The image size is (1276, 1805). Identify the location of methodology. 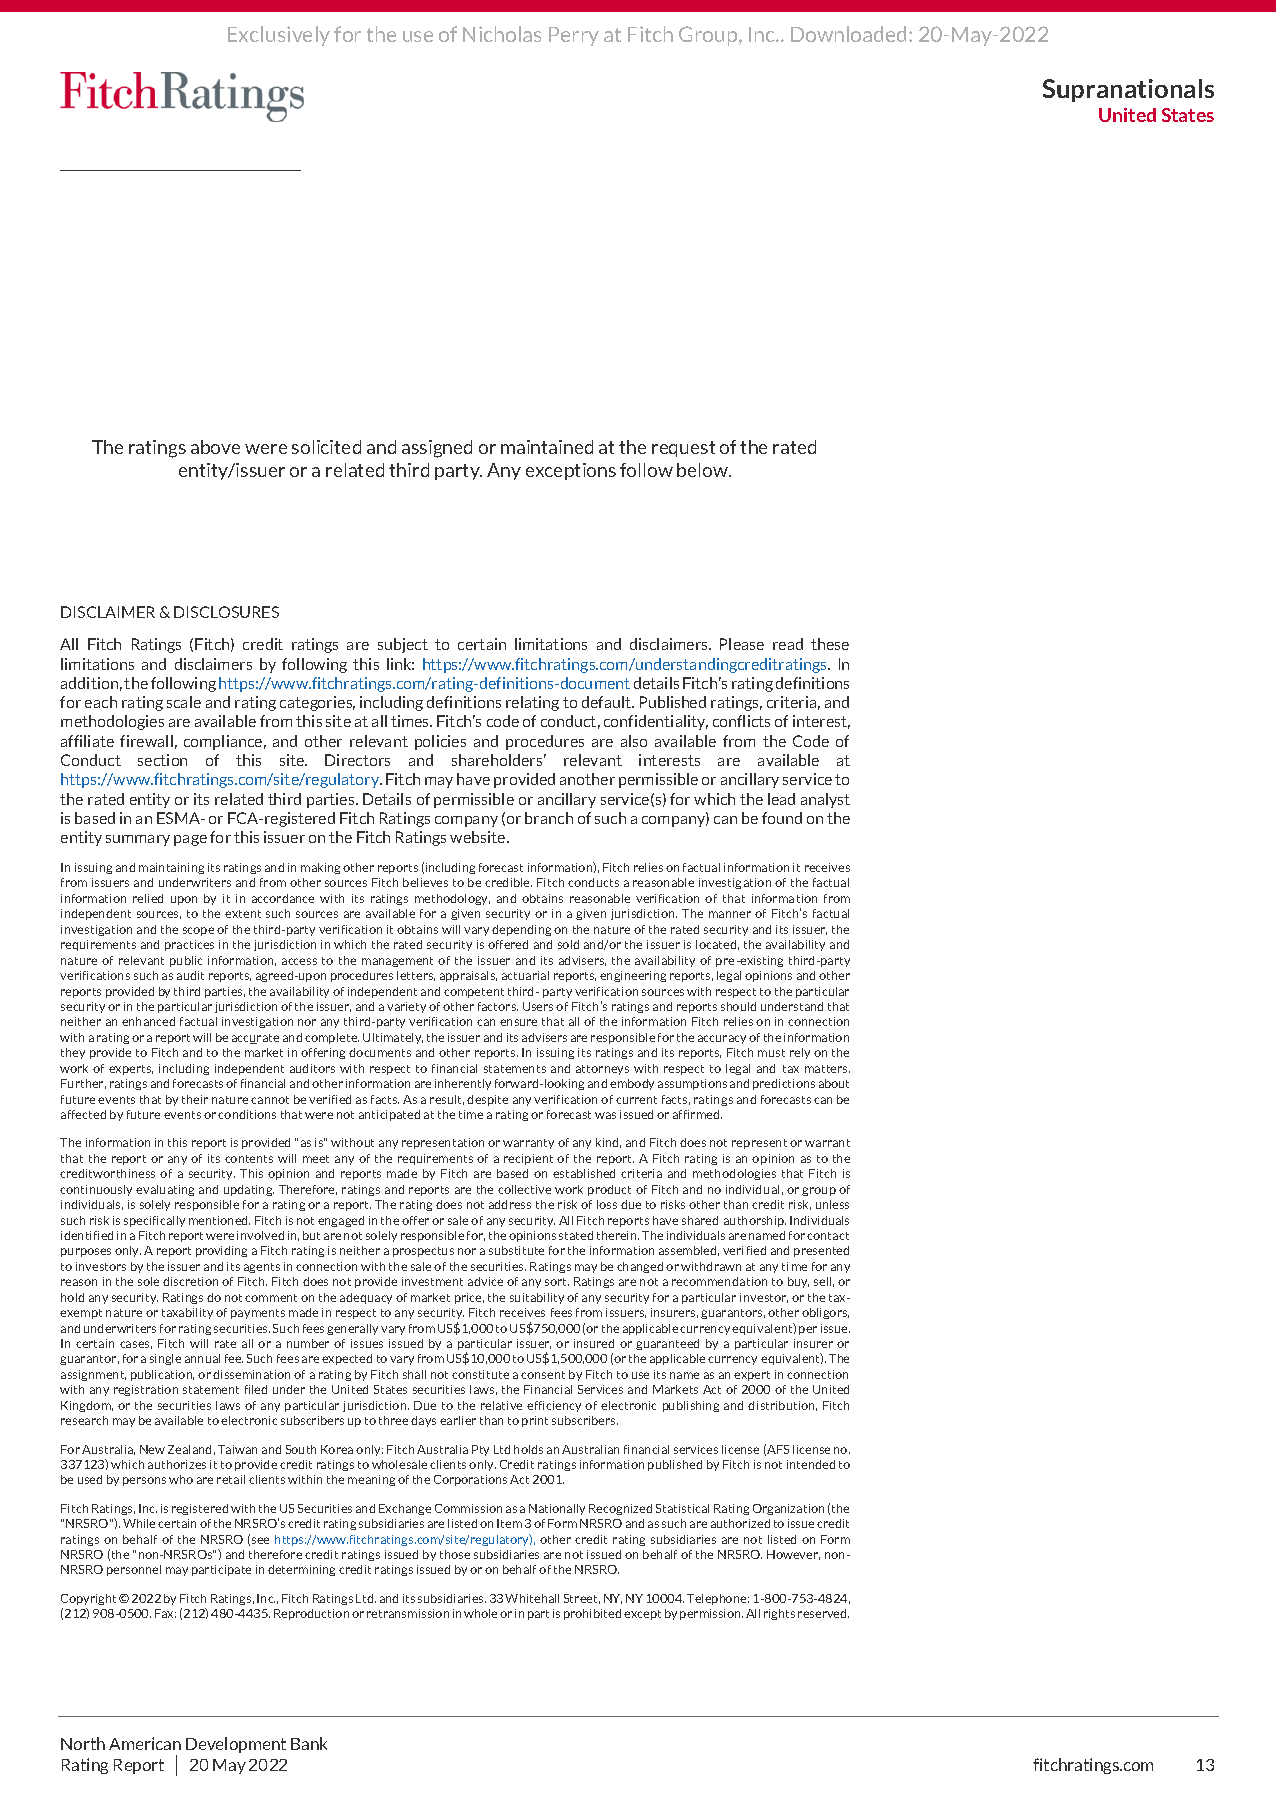
(452, 899).
